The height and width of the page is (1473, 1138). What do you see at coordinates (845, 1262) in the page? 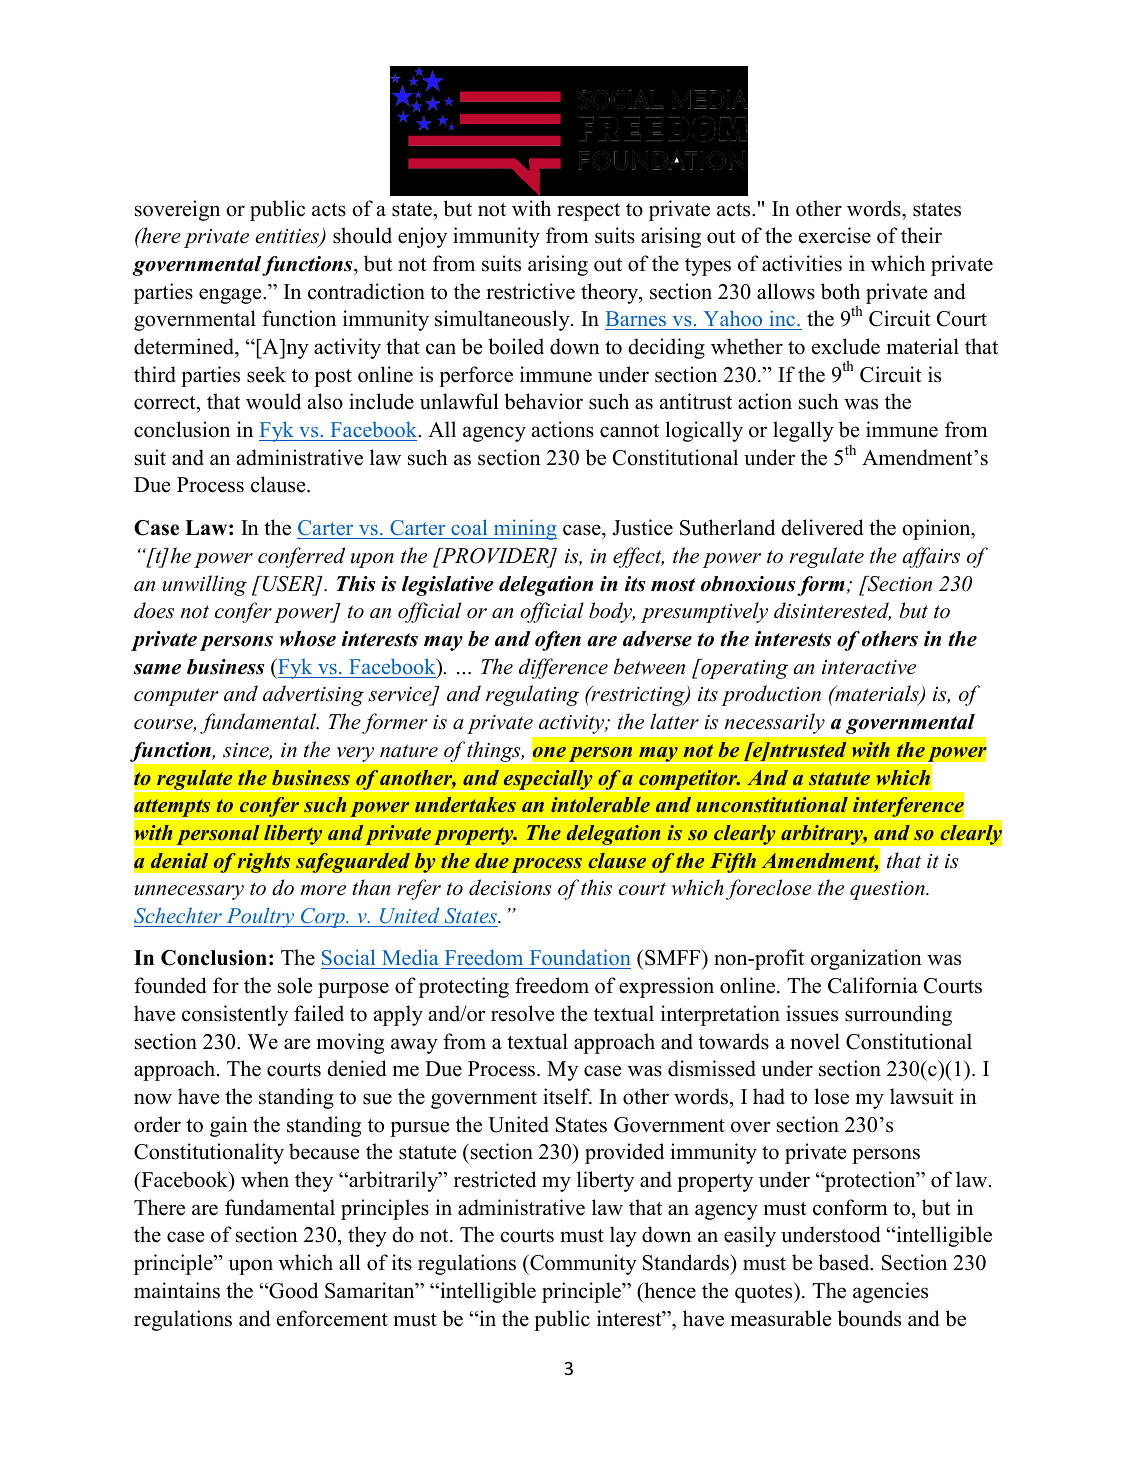
I see `based` at bounding box center [845, 1262].
